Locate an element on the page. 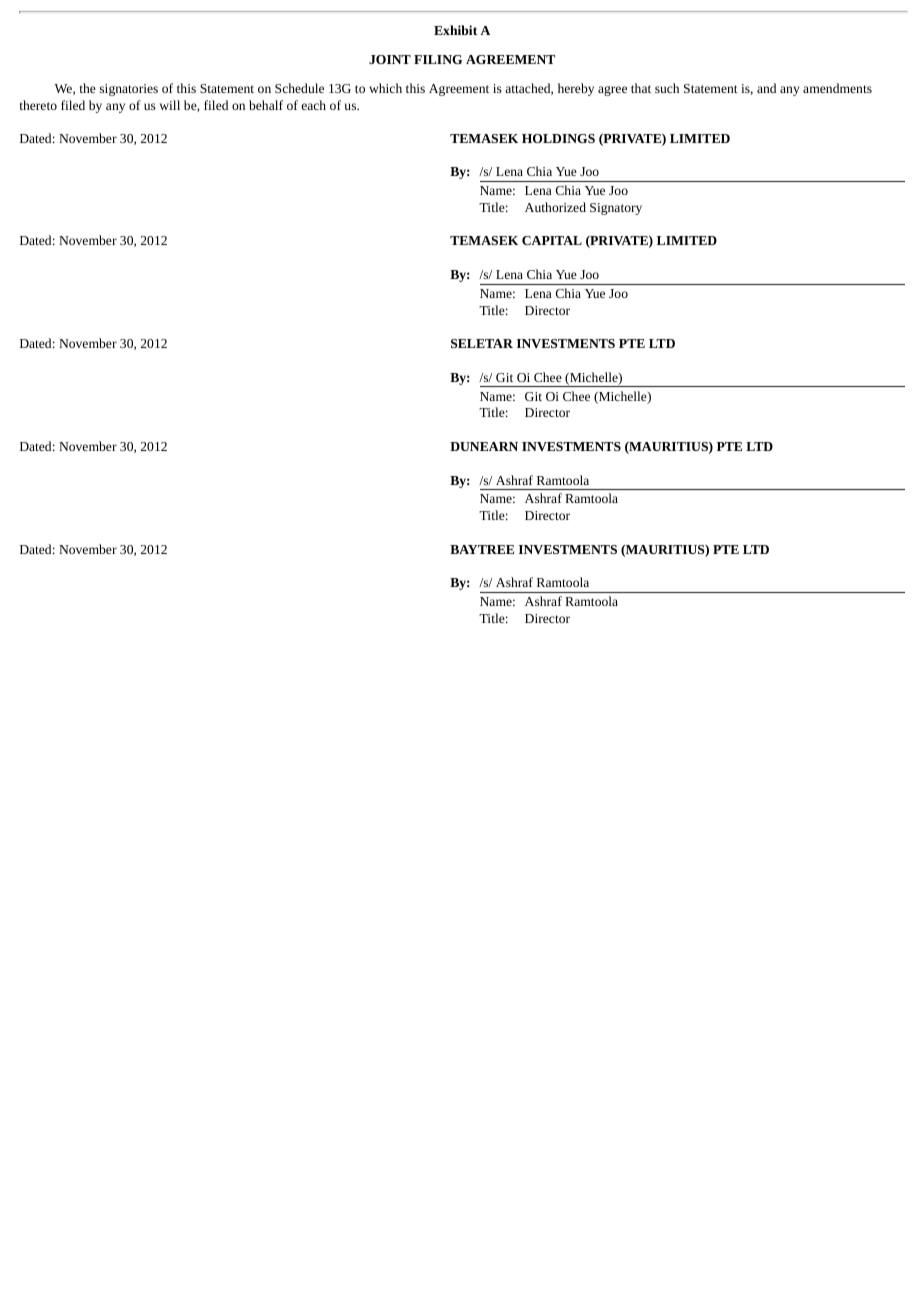  CAPITAL is located at coordinates (552, 240).
